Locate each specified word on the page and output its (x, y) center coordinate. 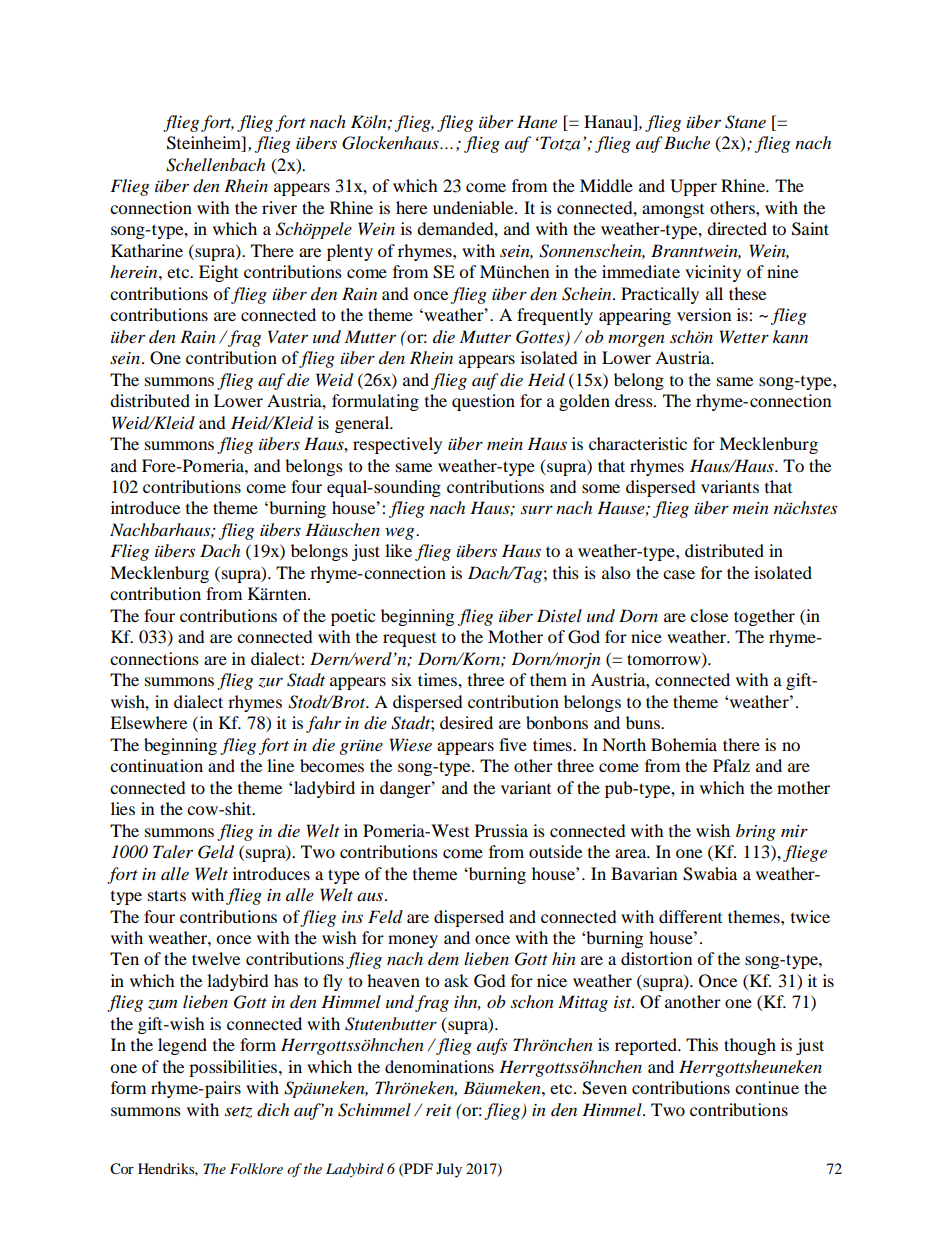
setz (238, 1112)
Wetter (744, 336)
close (709, 615)
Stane (745, 122)
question (483, 402)
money (413, 941)
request (409, 640)
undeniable (474, 207)
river (279, 207)
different (690, 916)
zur (270, 683)
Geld (216, 852)
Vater (288, 336)
